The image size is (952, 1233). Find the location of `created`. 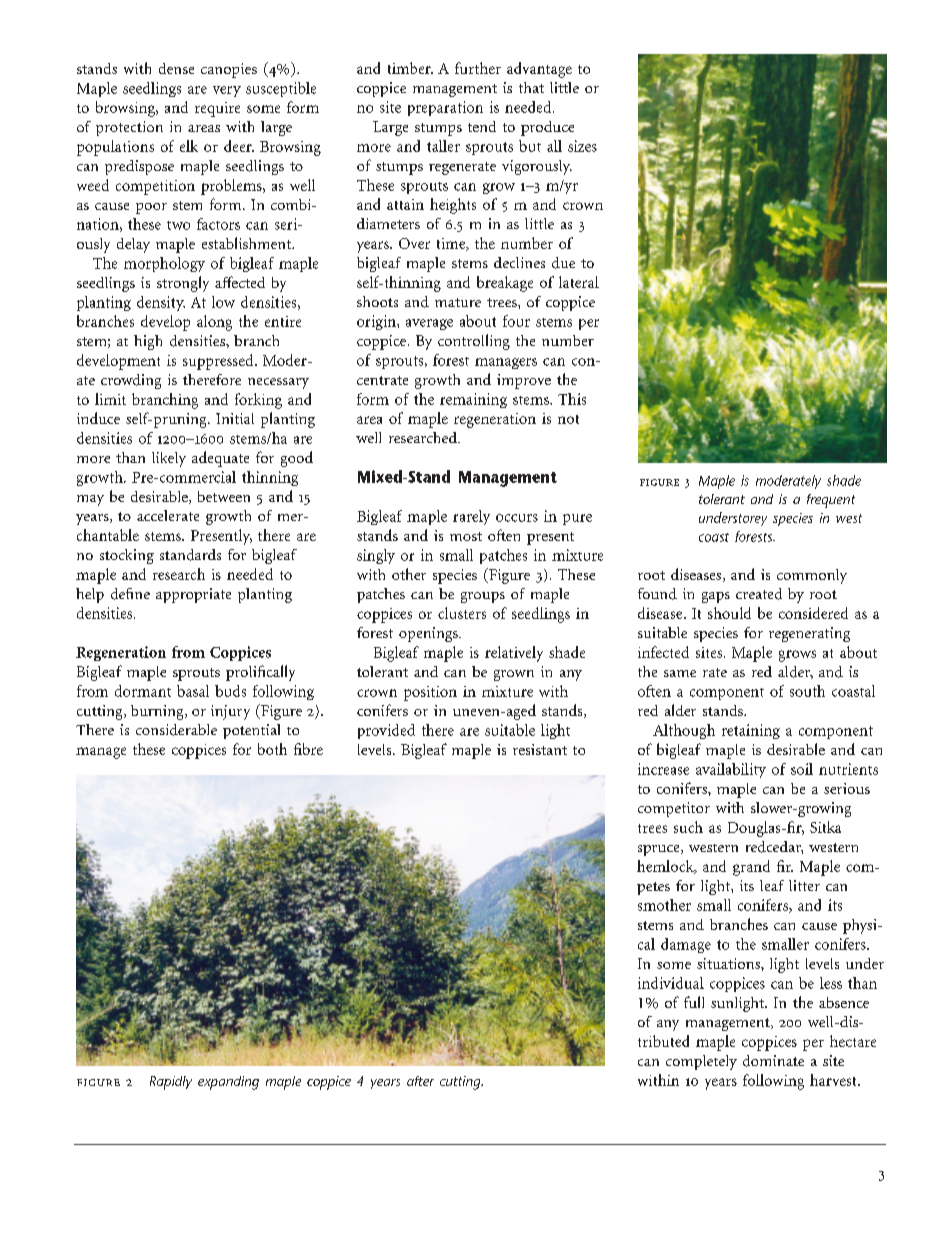

created is located at coordinates (759, 594).
